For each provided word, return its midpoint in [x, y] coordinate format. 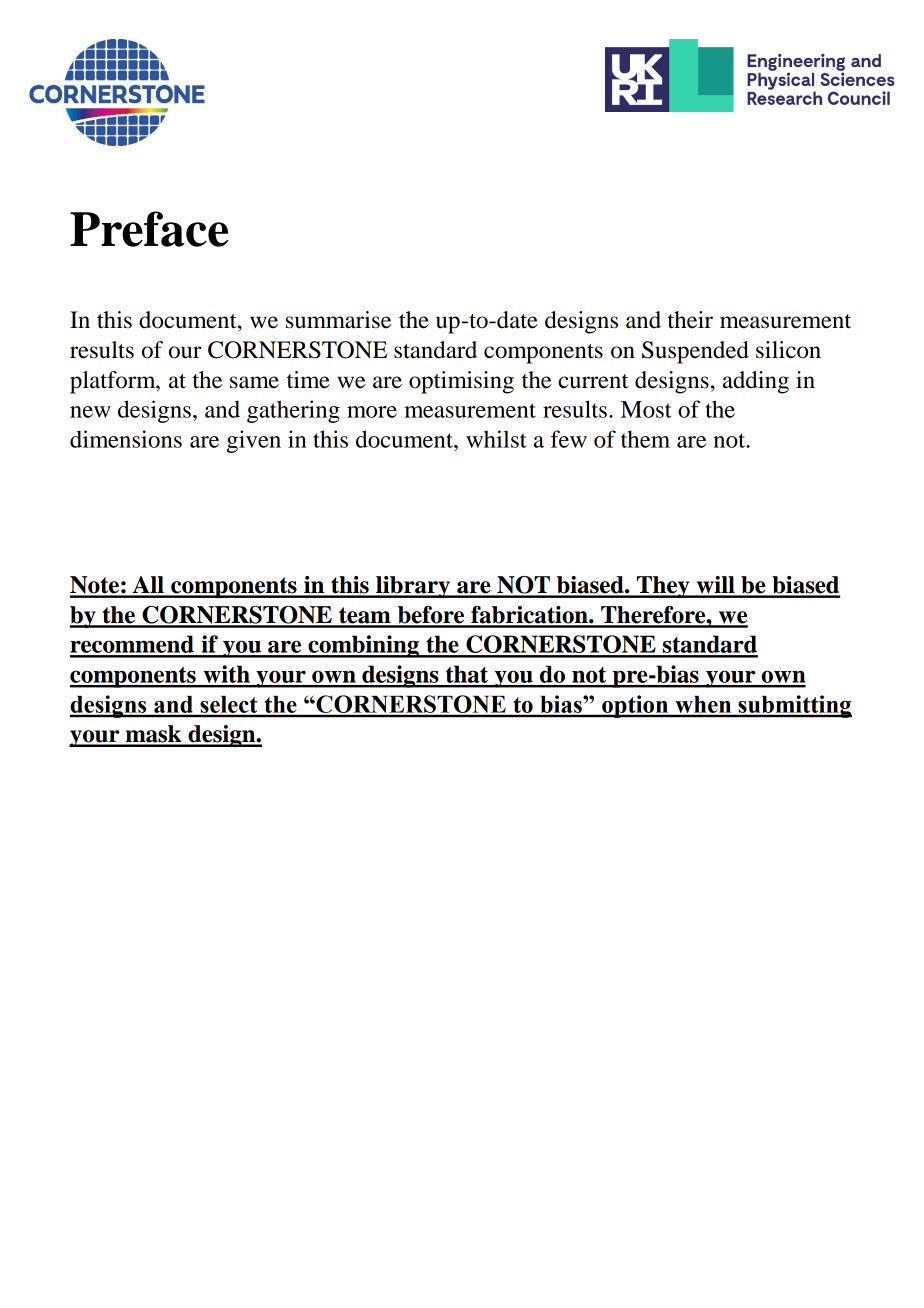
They [663, 587]
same [254, 382]
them [645, 439]
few [569, 439]
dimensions [126, 439]
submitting [794, 706]
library [413, 587]
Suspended [695, 352]
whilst [496, 439]
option [635, 706]
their [690, 320]
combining [363, 646]
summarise [338, 320]
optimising [461, 382]
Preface [149, 229]
